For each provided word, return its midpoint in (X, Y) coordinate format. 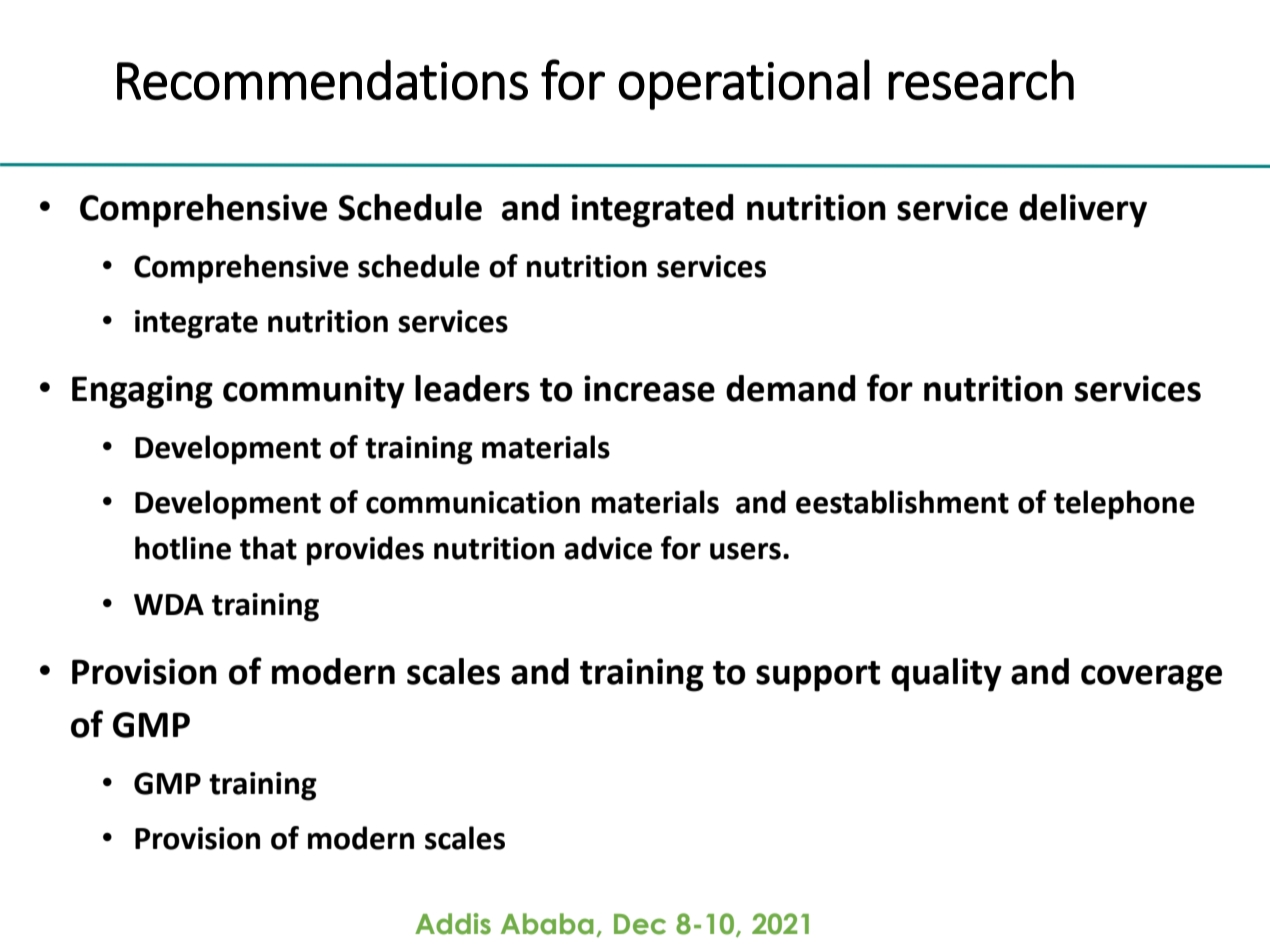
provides (365, 551)
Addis (453, 924)
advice (608, 548)
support (818, 676)
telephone (1124, 505)
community (314, 392)
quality (946, 675)
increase (649, 388)
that (268, 548)
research (981, 79)
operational (744, 84)
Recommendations (322, 79)
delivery (1083, 211)
